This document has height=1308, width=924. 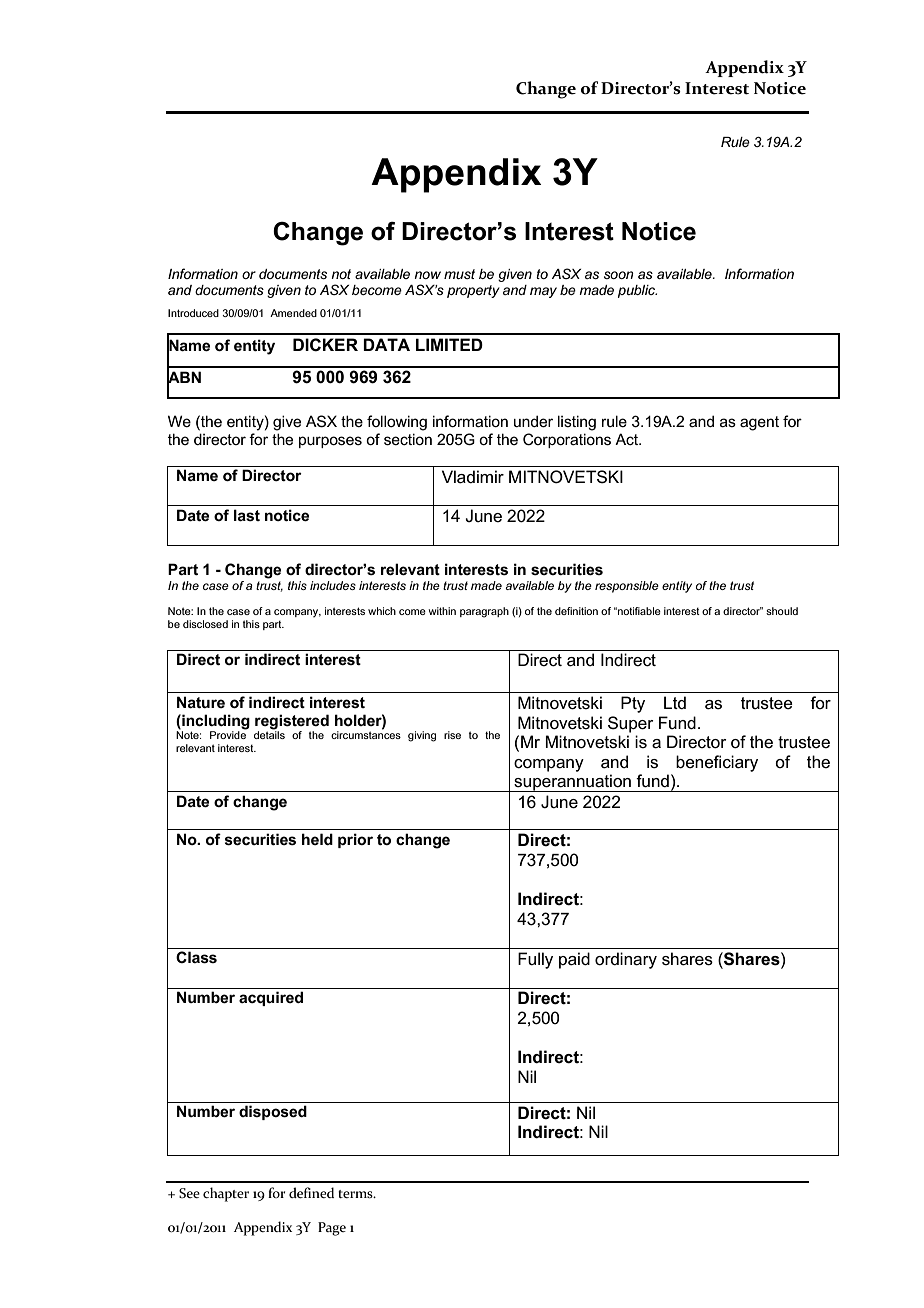 I want to click on Amended, so click(x=293, y=313).
